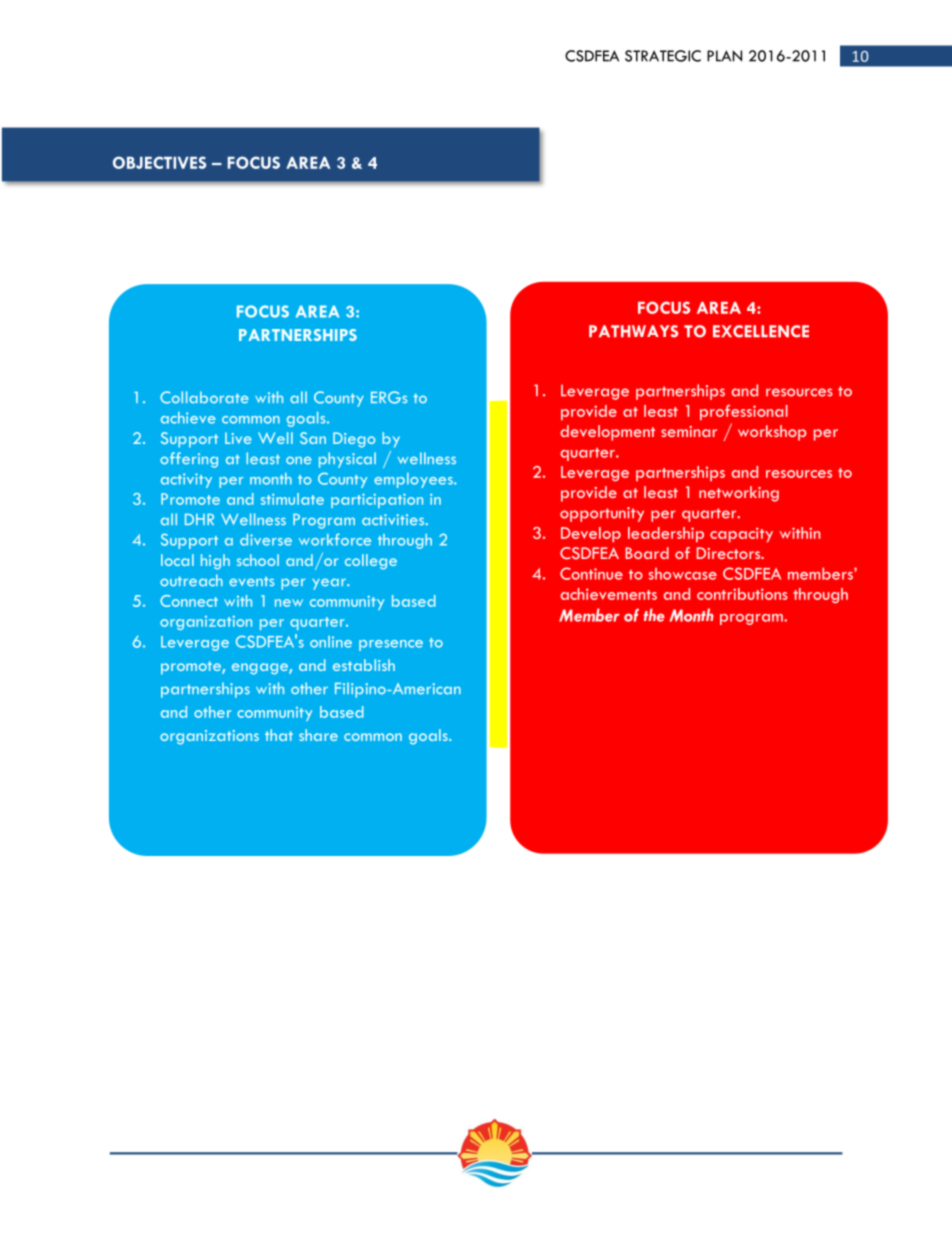  What do you see at coordinates (414, 480) in the screenshot?
I see `employees` at bounding box center [414, 480].
